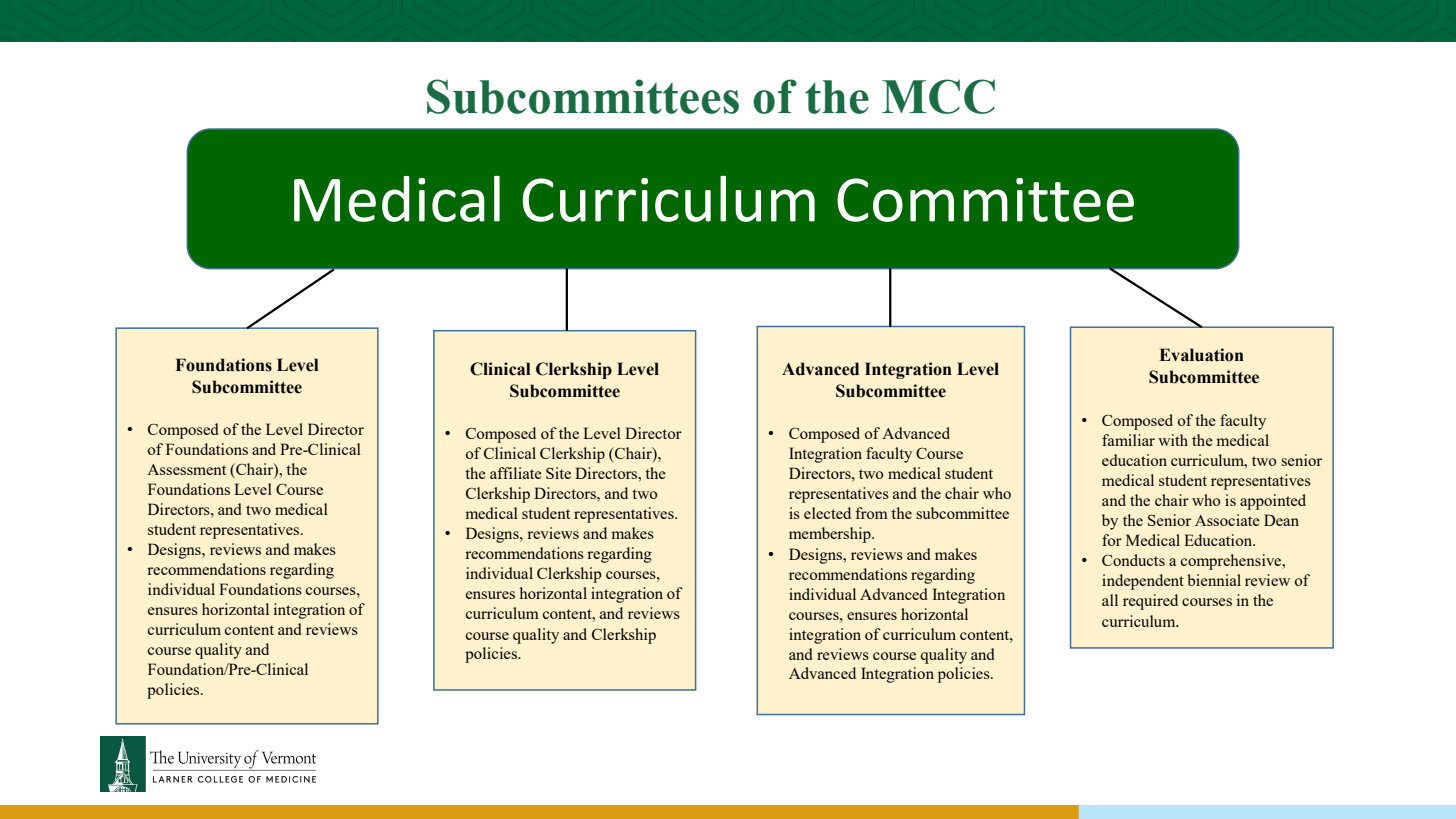 The height and width of the image is (819, 1456). I want to click on with, so click(1173, 440).
